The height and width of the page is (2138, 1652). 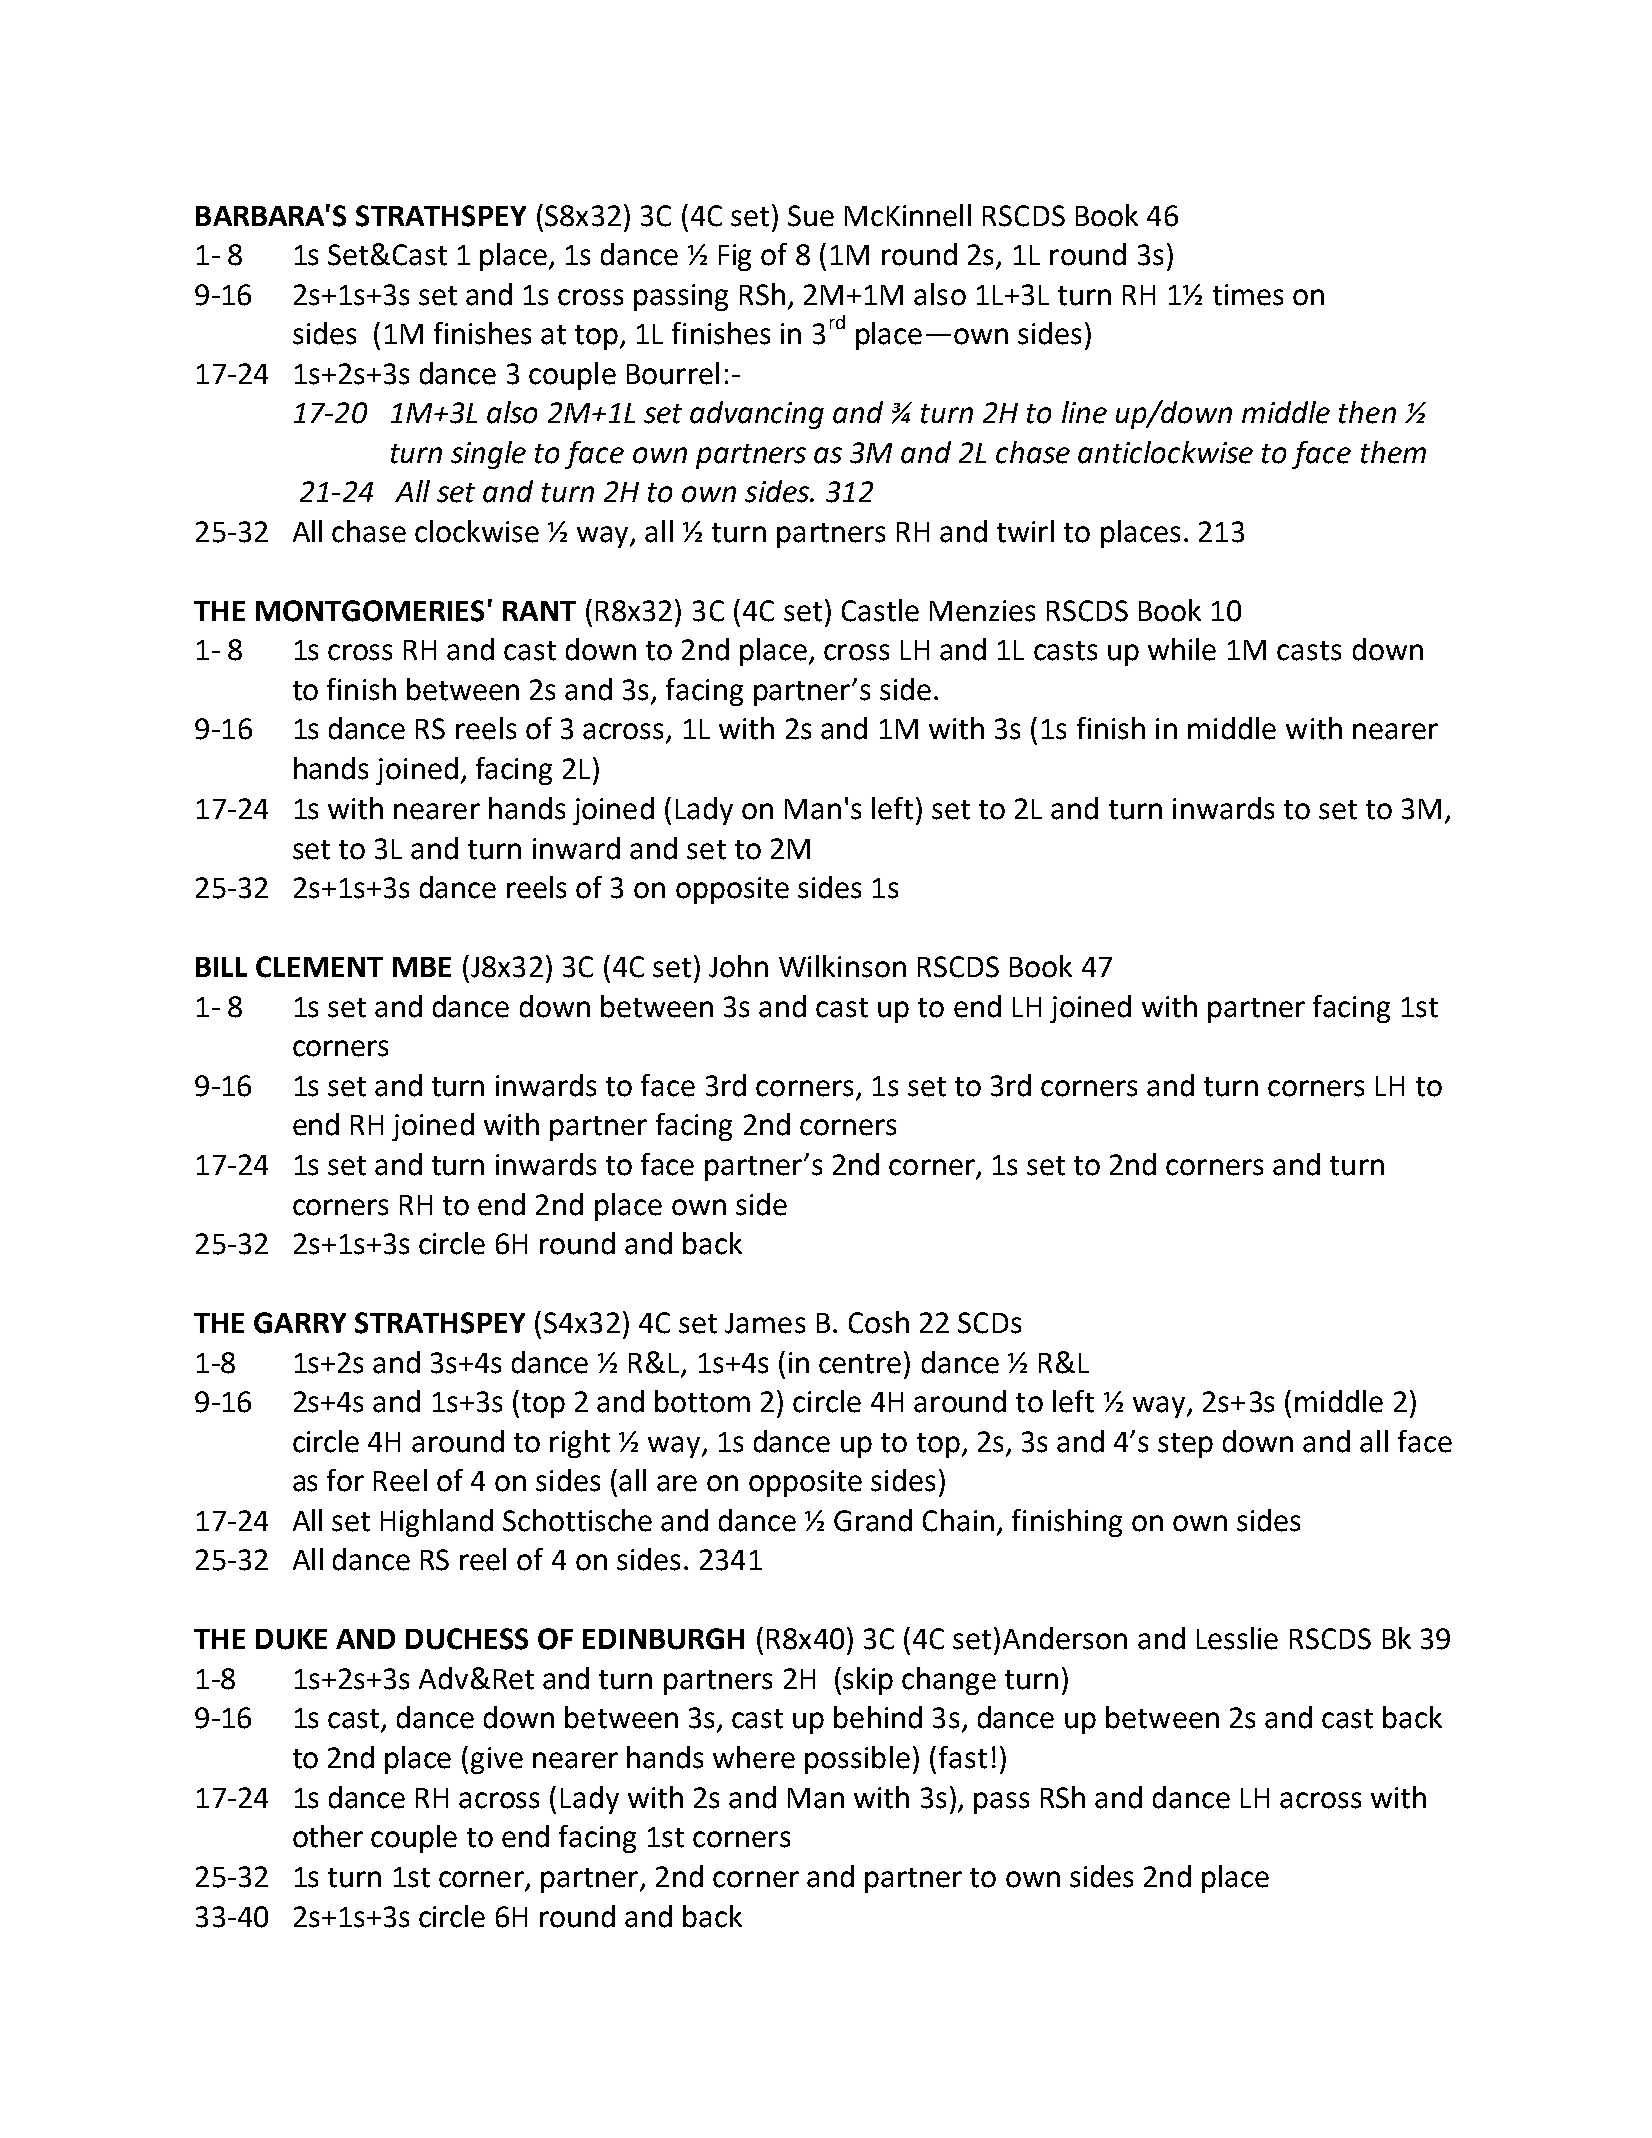 What do you see at coordinates (328, 1836) in the page?
I see `other` at bounding box center [328, 1836].
